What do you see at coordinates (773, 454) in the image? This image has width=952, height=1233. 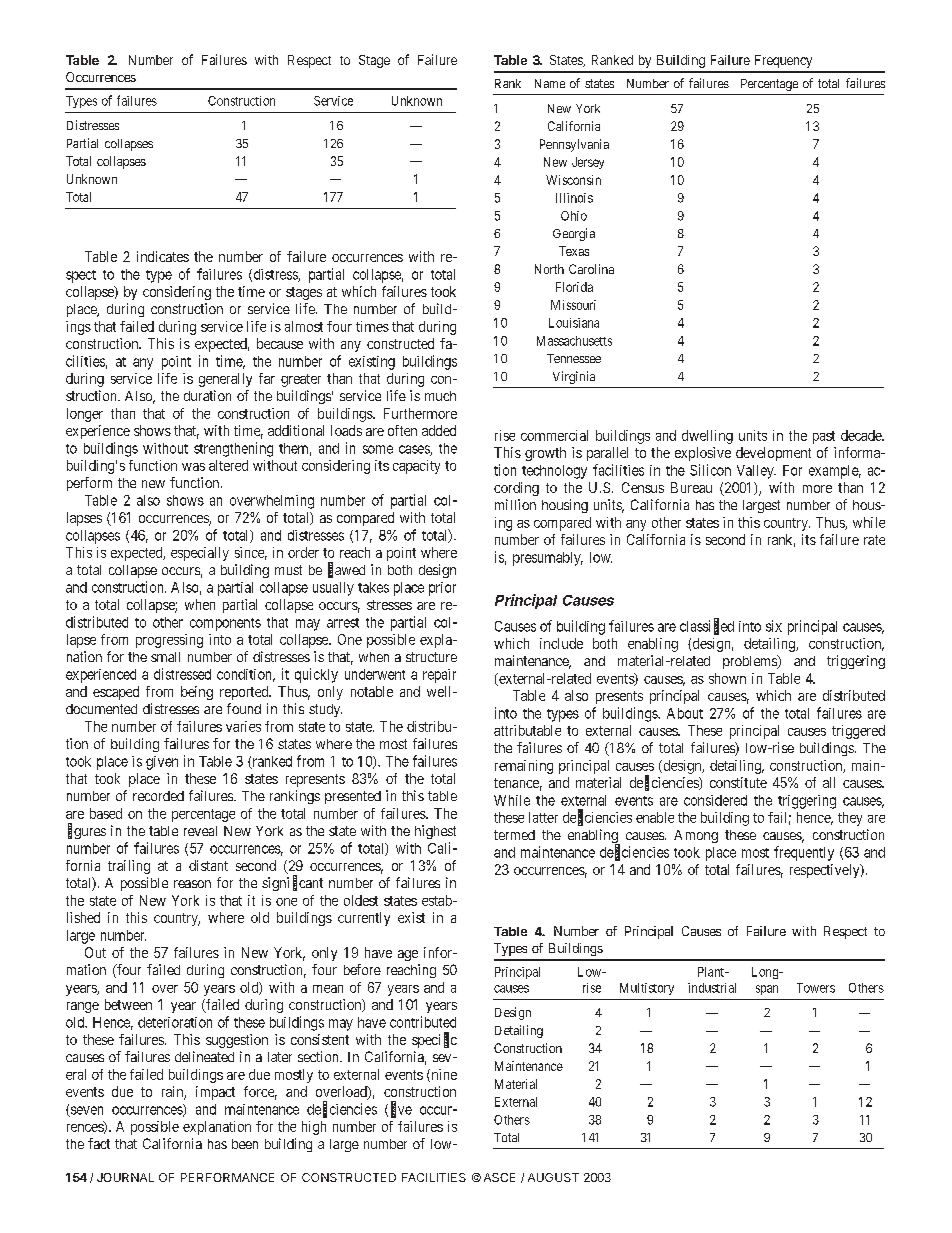 I see `development` at bounding box center [773, 454].
